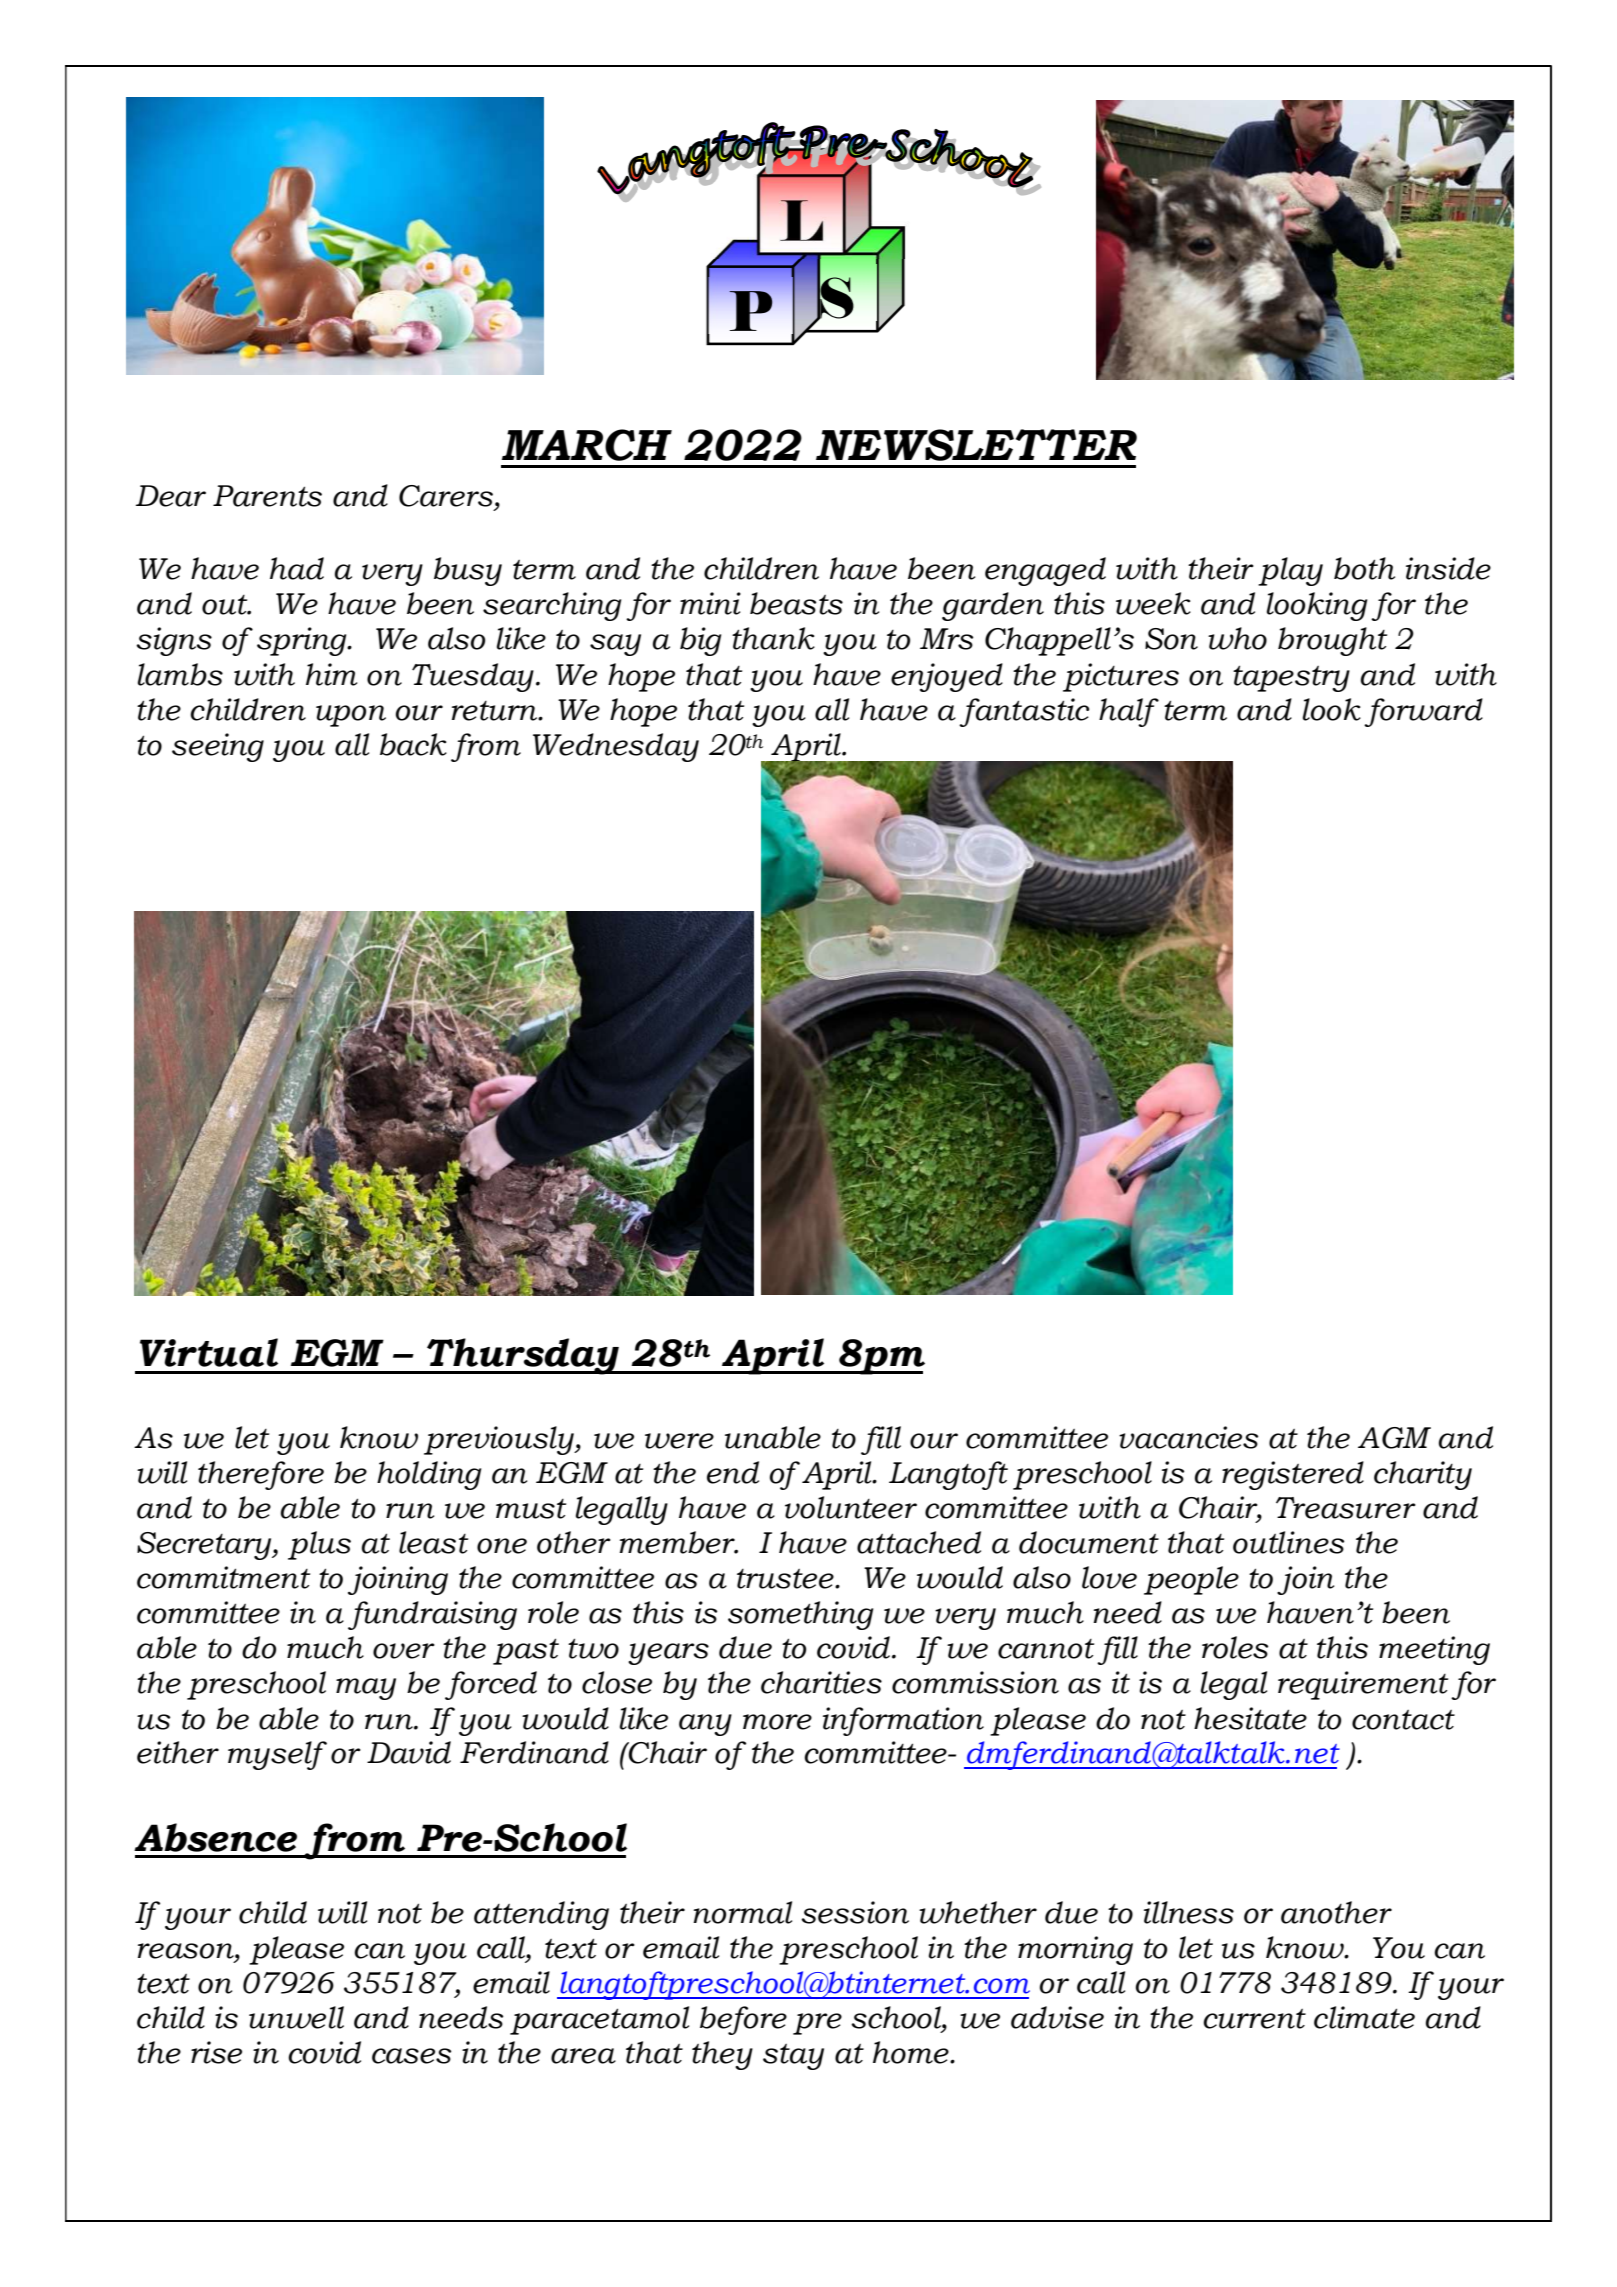  I want to click on play, so click(1290, 571).
